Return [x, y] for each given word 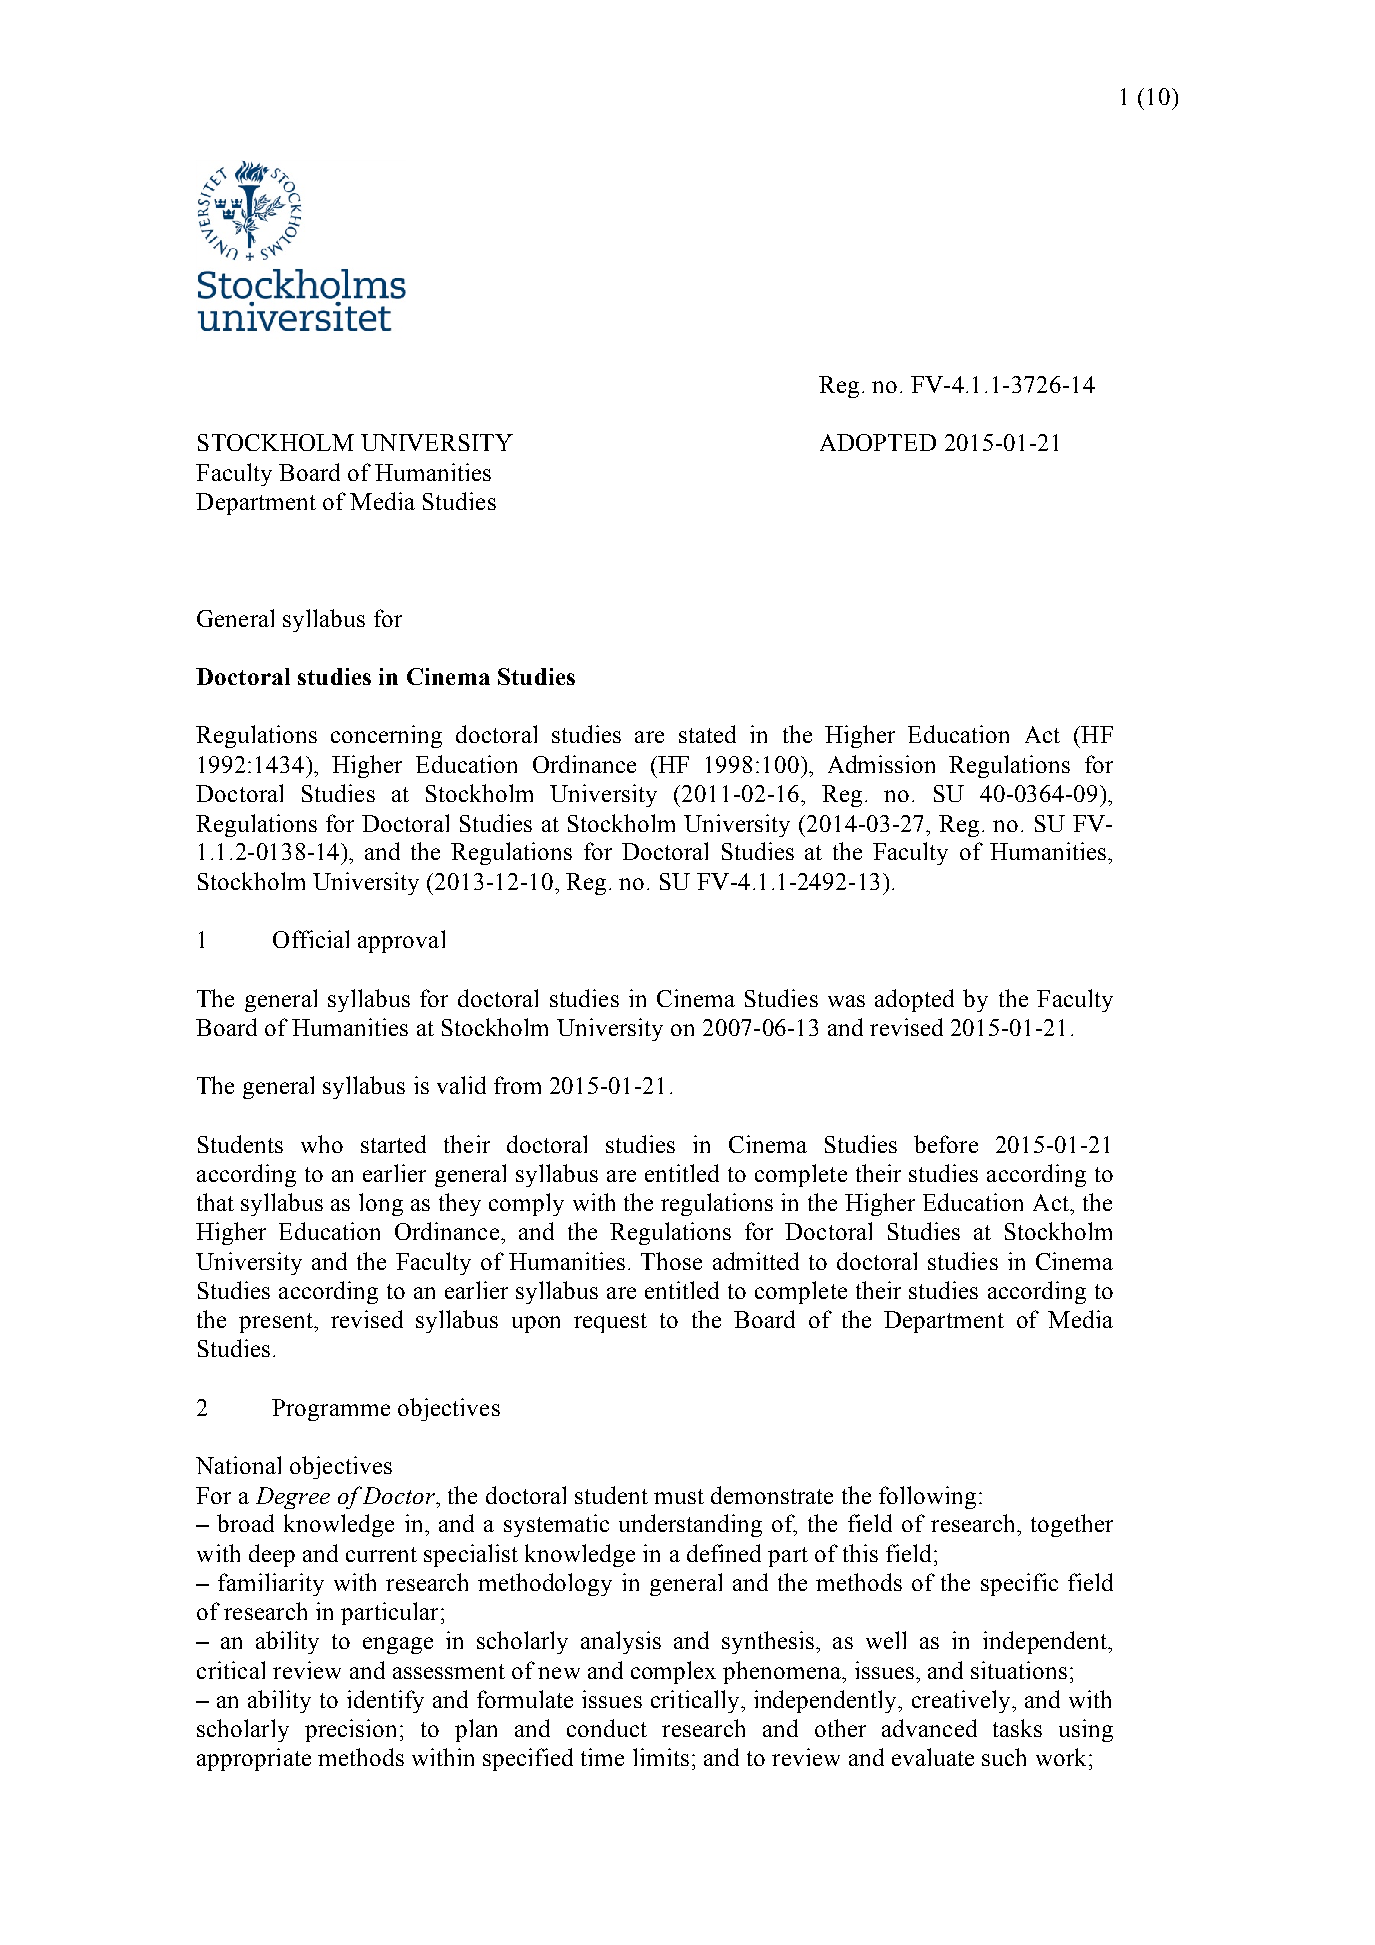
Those [671, 1261]
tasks [1017, 1728]
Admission [881, 764]
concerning [386, 736]
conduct [607, 1728]
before [946, 1144]
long [381, 1204]
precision [350, 1730]
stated [707, 734]
